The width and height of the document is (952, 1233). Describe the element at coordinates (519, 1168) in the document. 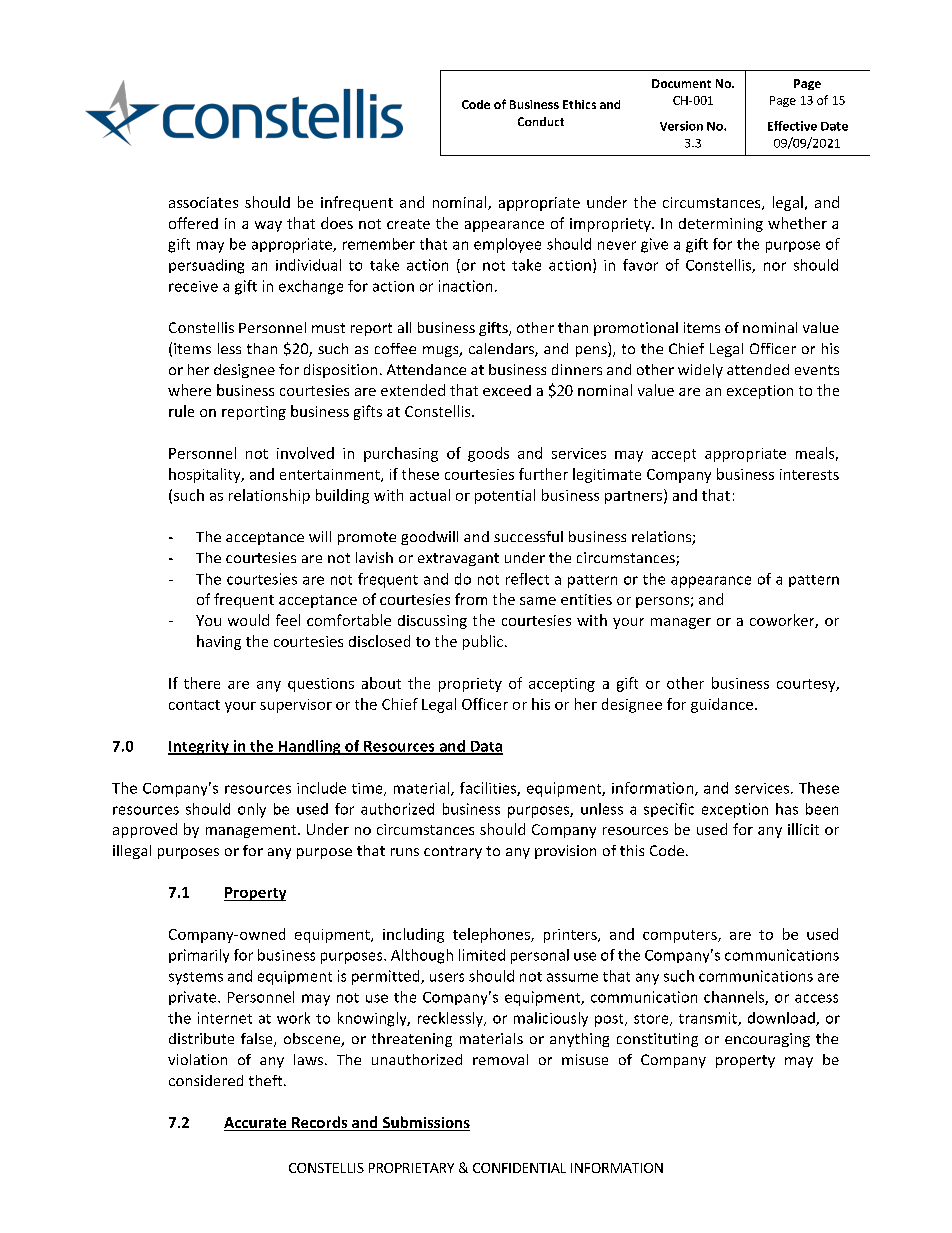

I see `CONFIDENTIAL` at that location.
